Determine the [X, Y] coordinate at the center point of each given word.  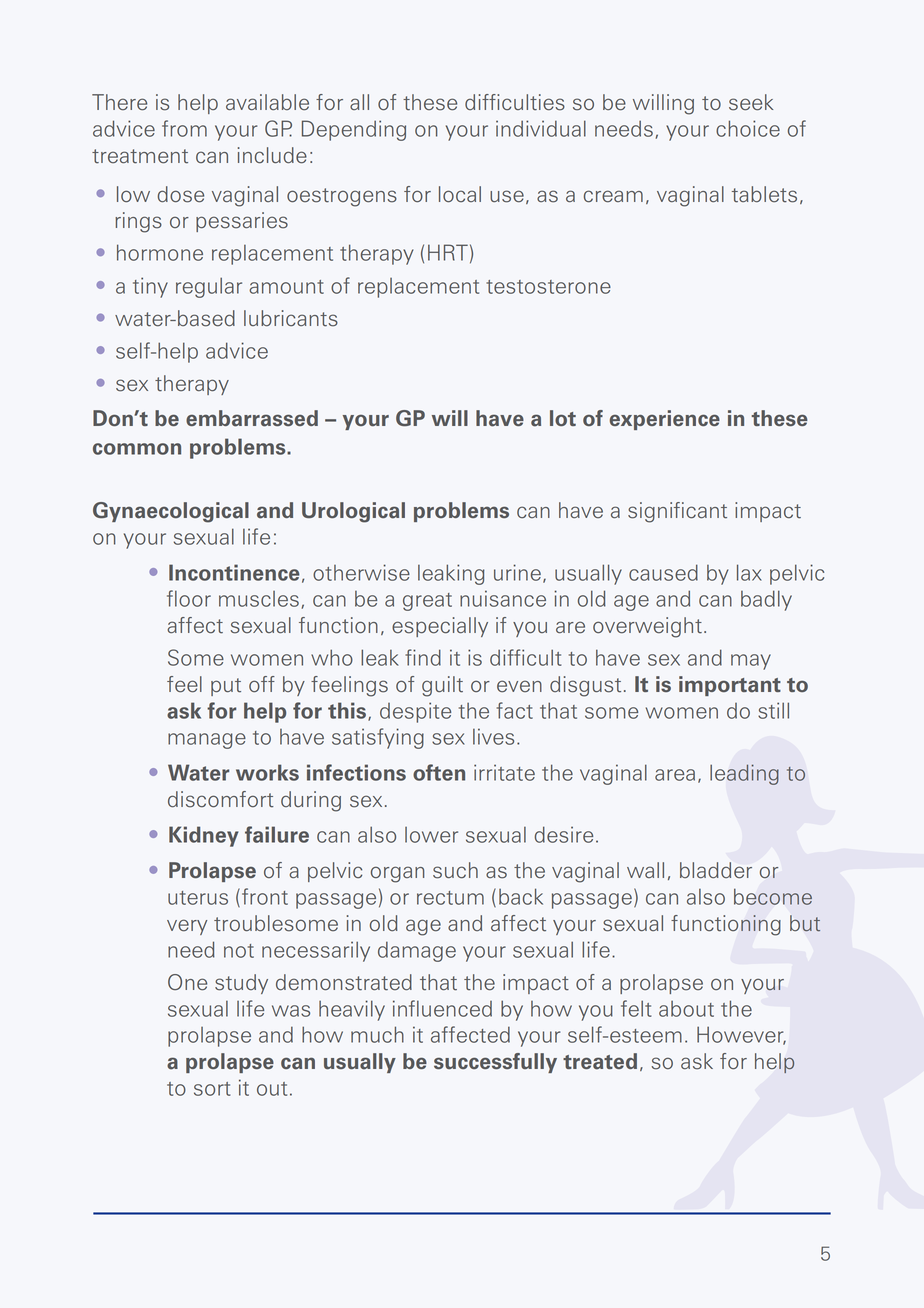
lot [563, 418]
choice [748, 128]
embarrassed [252, 418]
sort [212, 1089]
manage [207, 741]
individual [541, 128]
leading [744, 774]
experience [665, 420]
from [184, 128]
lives [493, 736]
